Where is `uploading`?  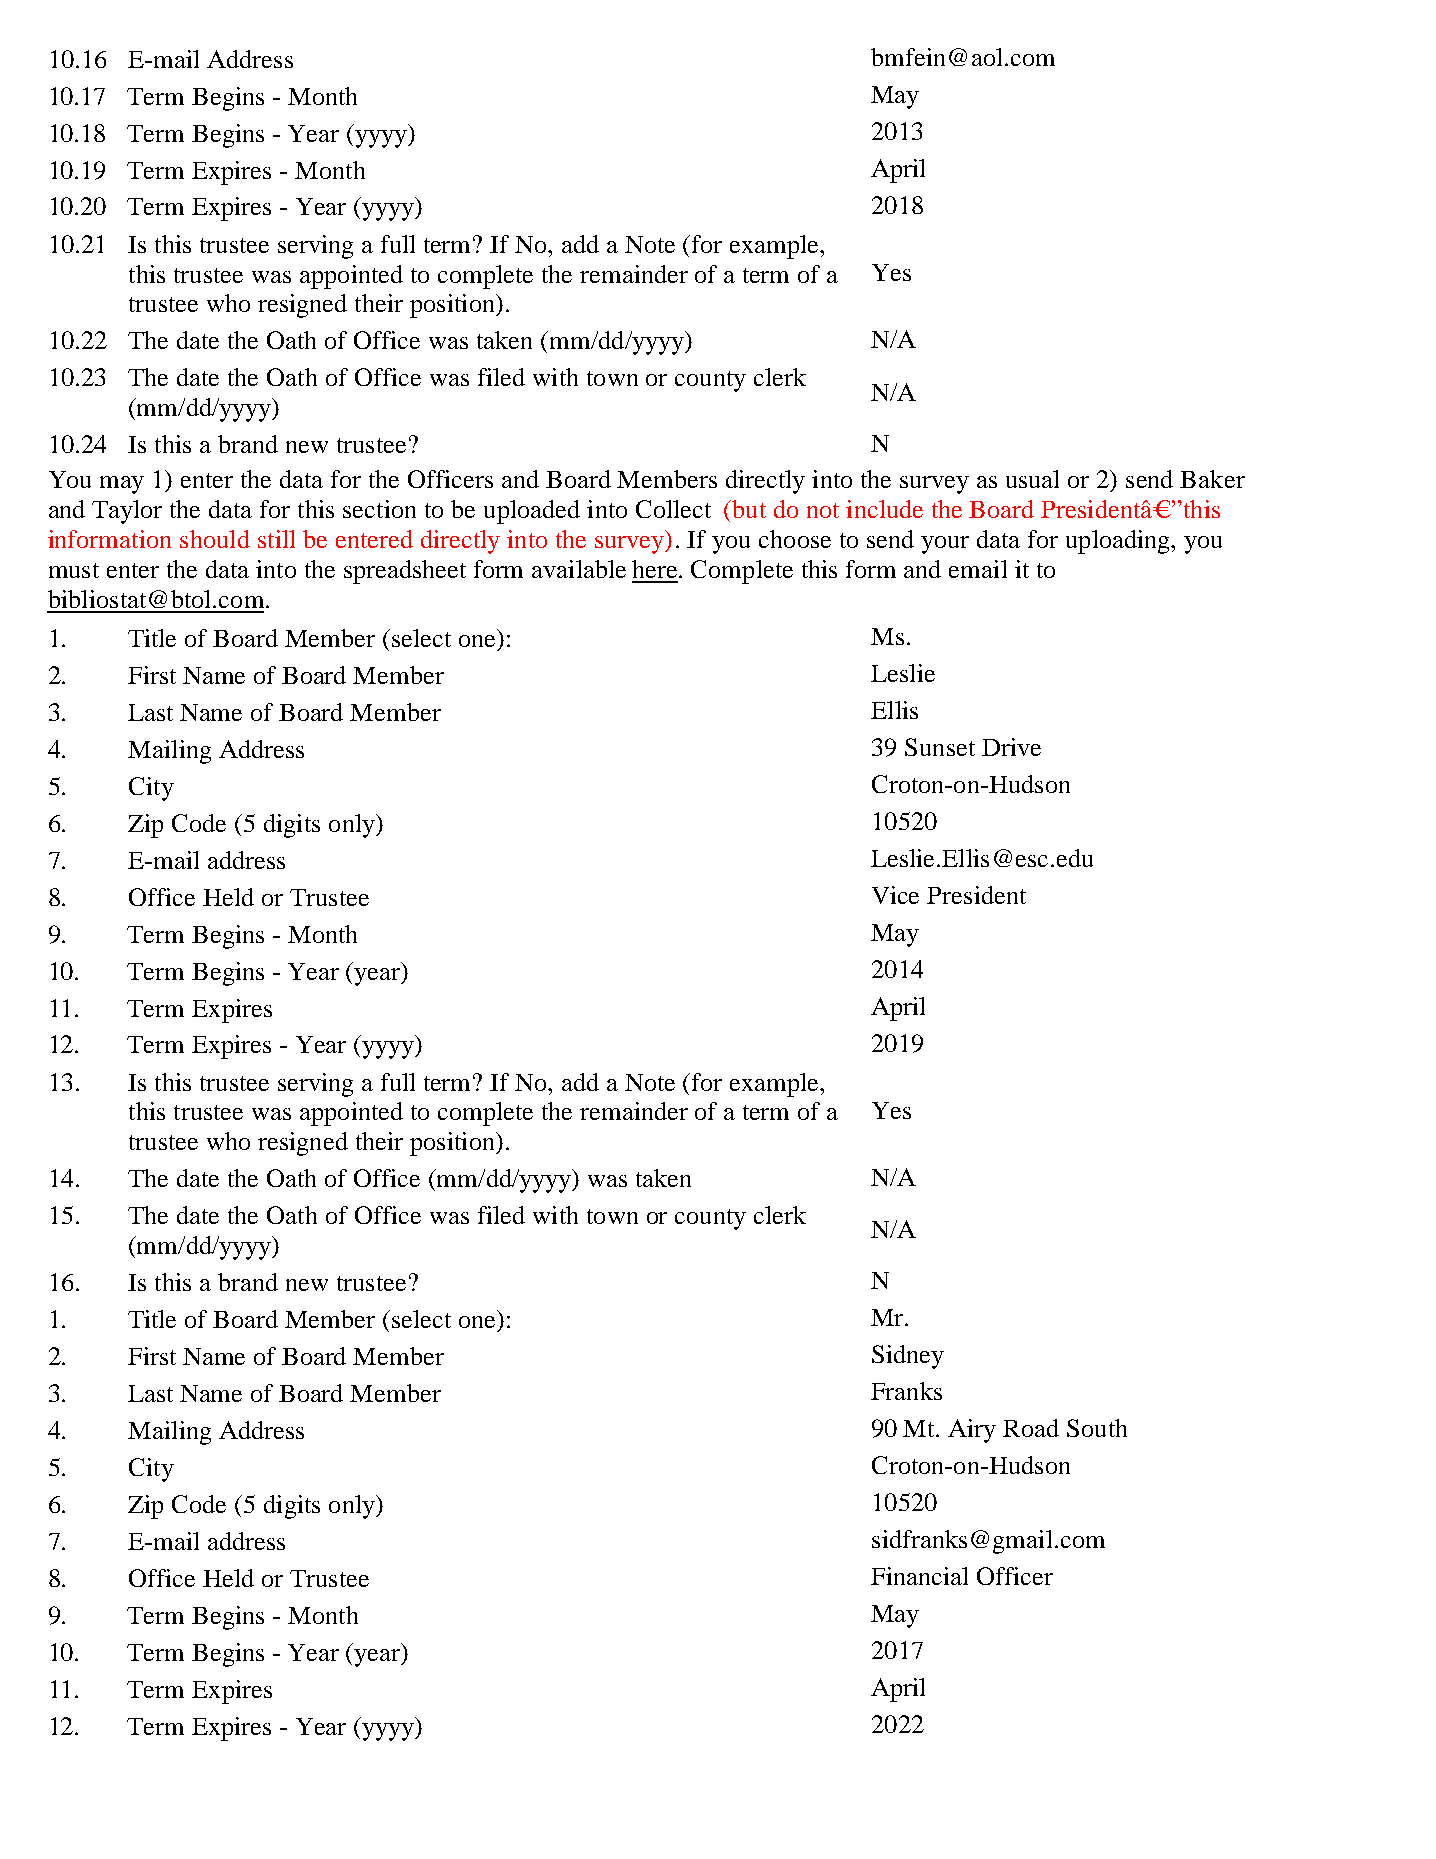 uploading is located at coordinates (1119, 542).
